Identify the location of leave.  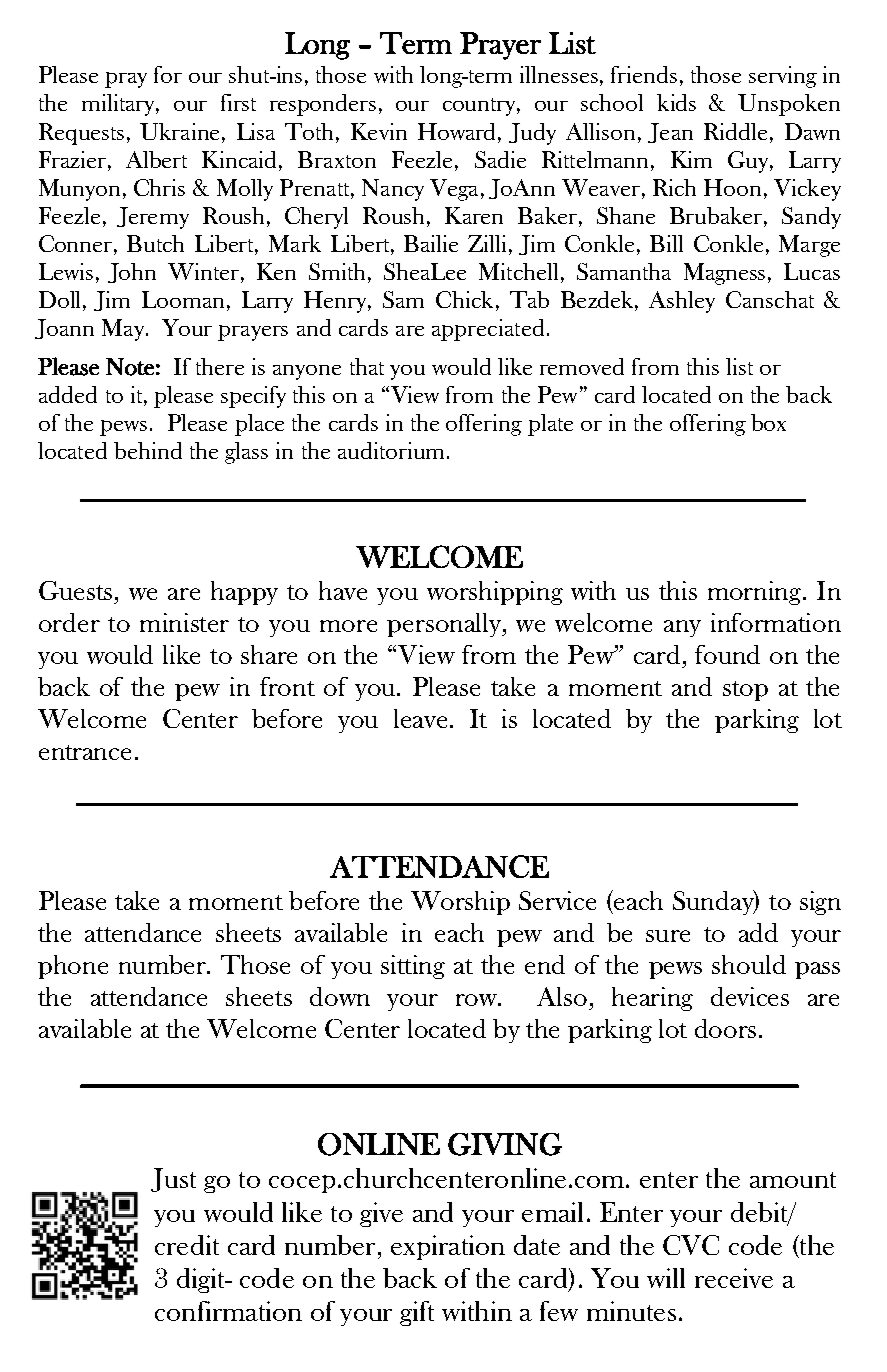
(420, 718).
